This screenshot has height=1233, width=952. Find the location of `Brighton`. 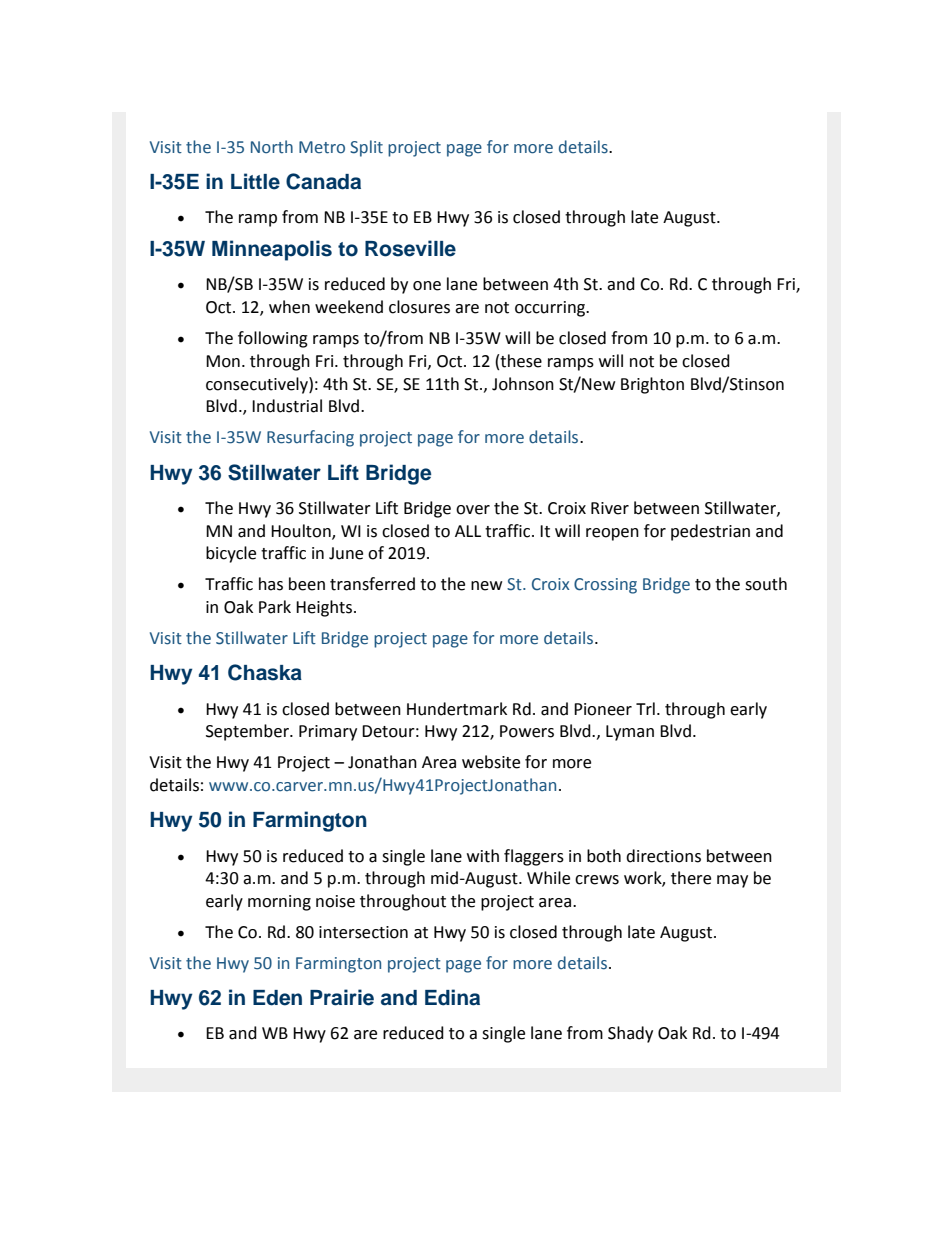

Brighton is located at coordinates (652, 385).
